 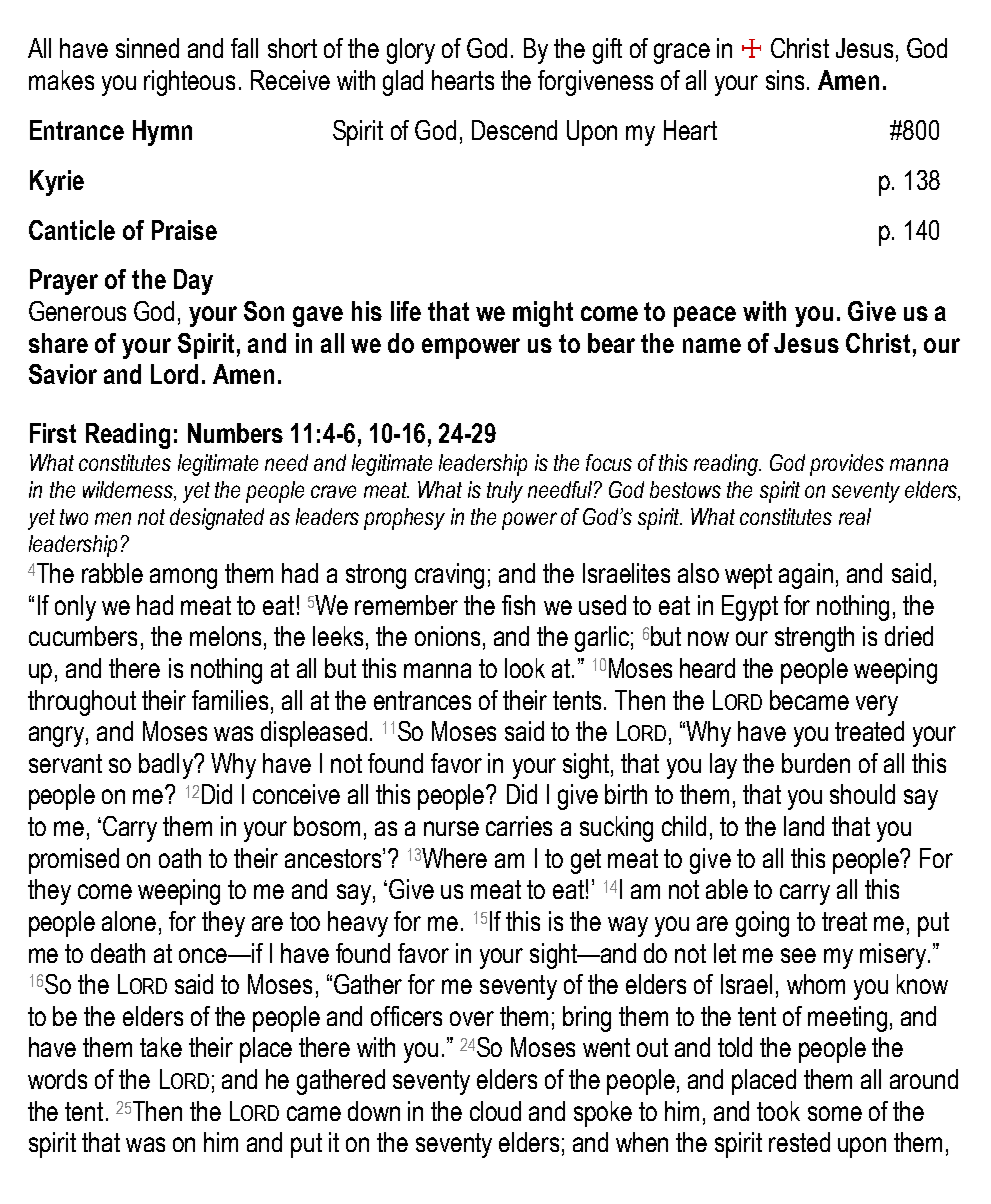 What do you see at coordinates (705, 316) in the screenshot?
I see `peace` at bounding box center [705, 316].
